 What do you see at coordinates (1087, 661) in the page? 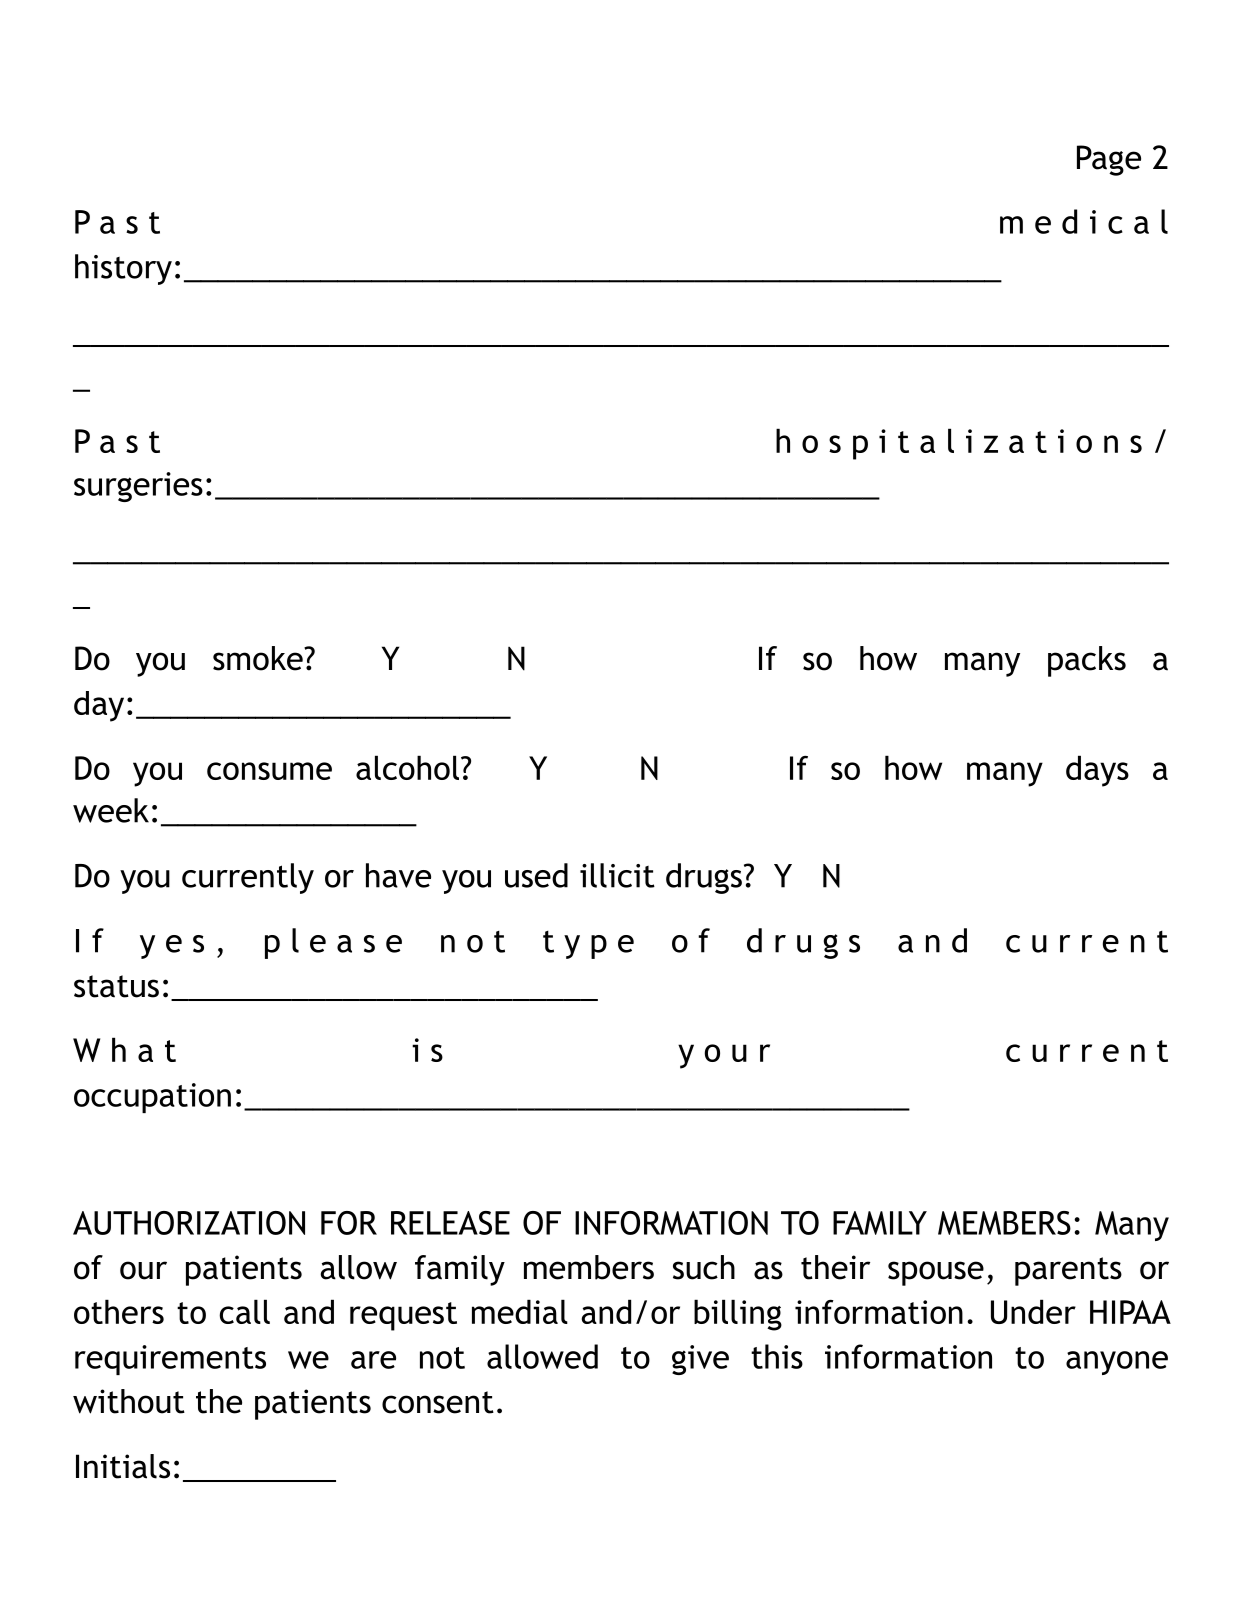
I see `packs` at bounding box center [1087, 661].
